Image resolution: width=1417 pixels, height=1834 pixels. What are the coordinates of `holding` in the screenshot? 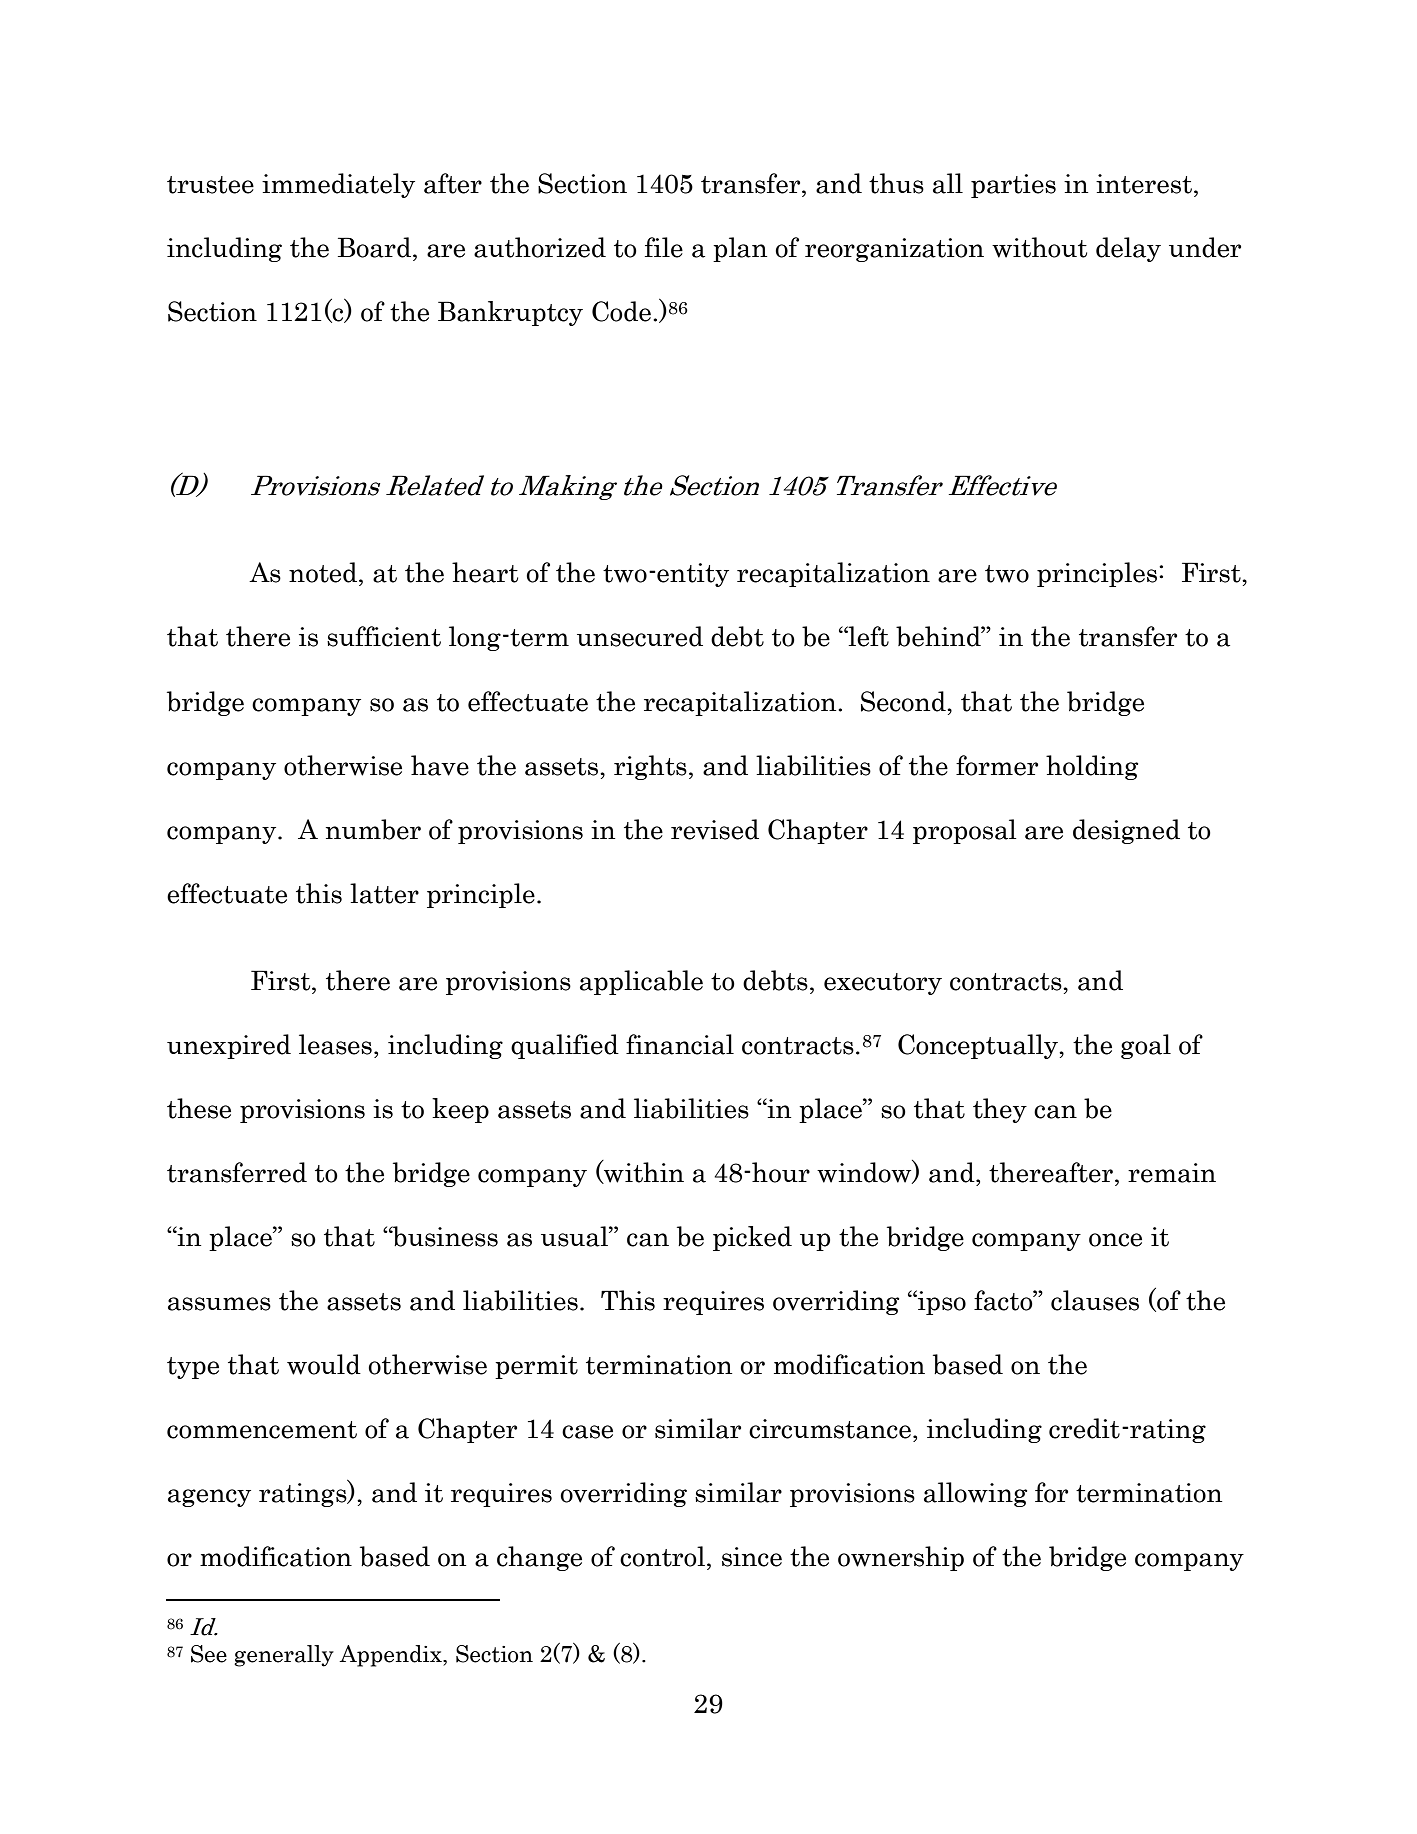 It's located at (1092, 767).
